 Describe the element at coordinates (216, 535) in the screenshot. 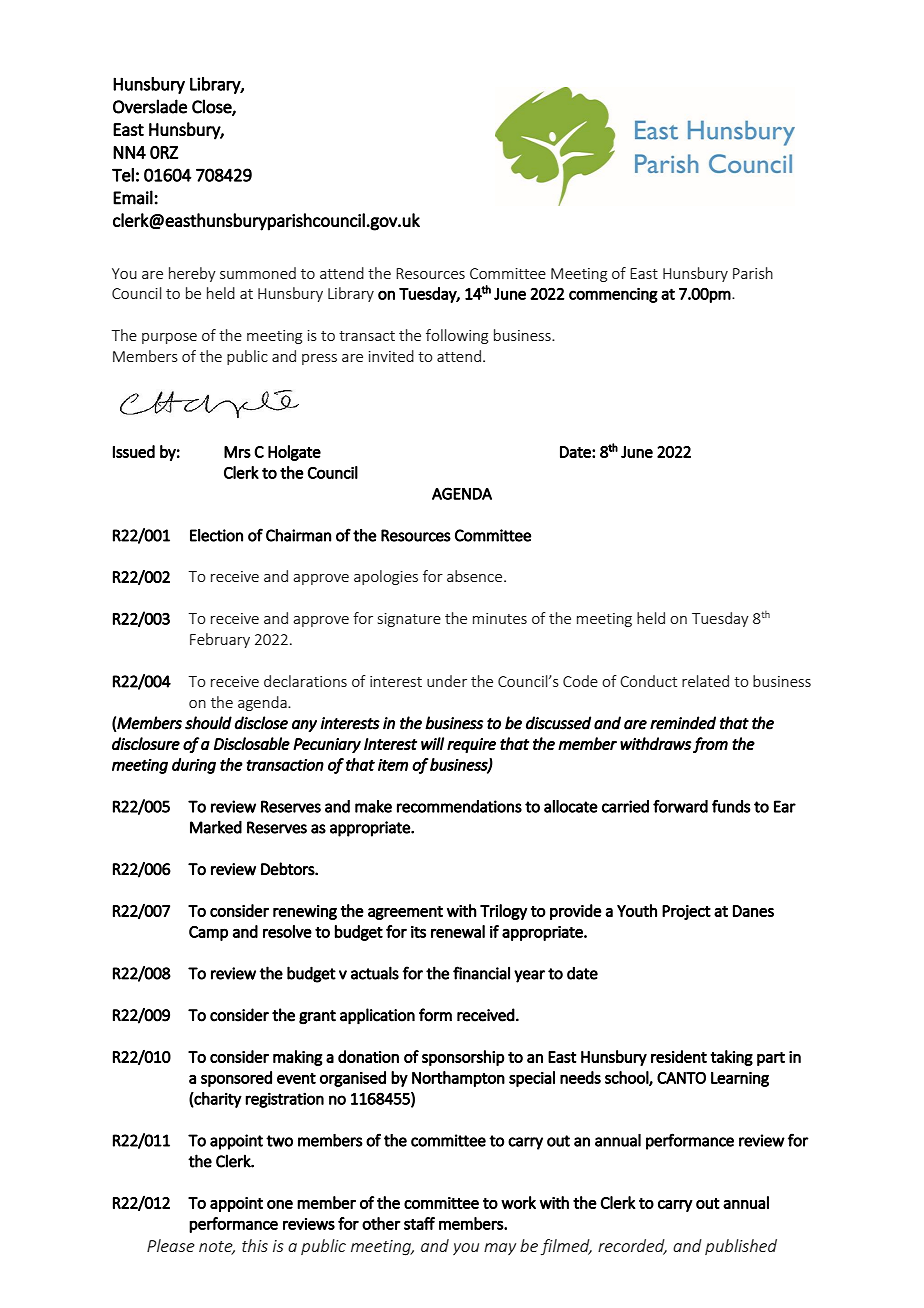

I see `Election` at that location.
